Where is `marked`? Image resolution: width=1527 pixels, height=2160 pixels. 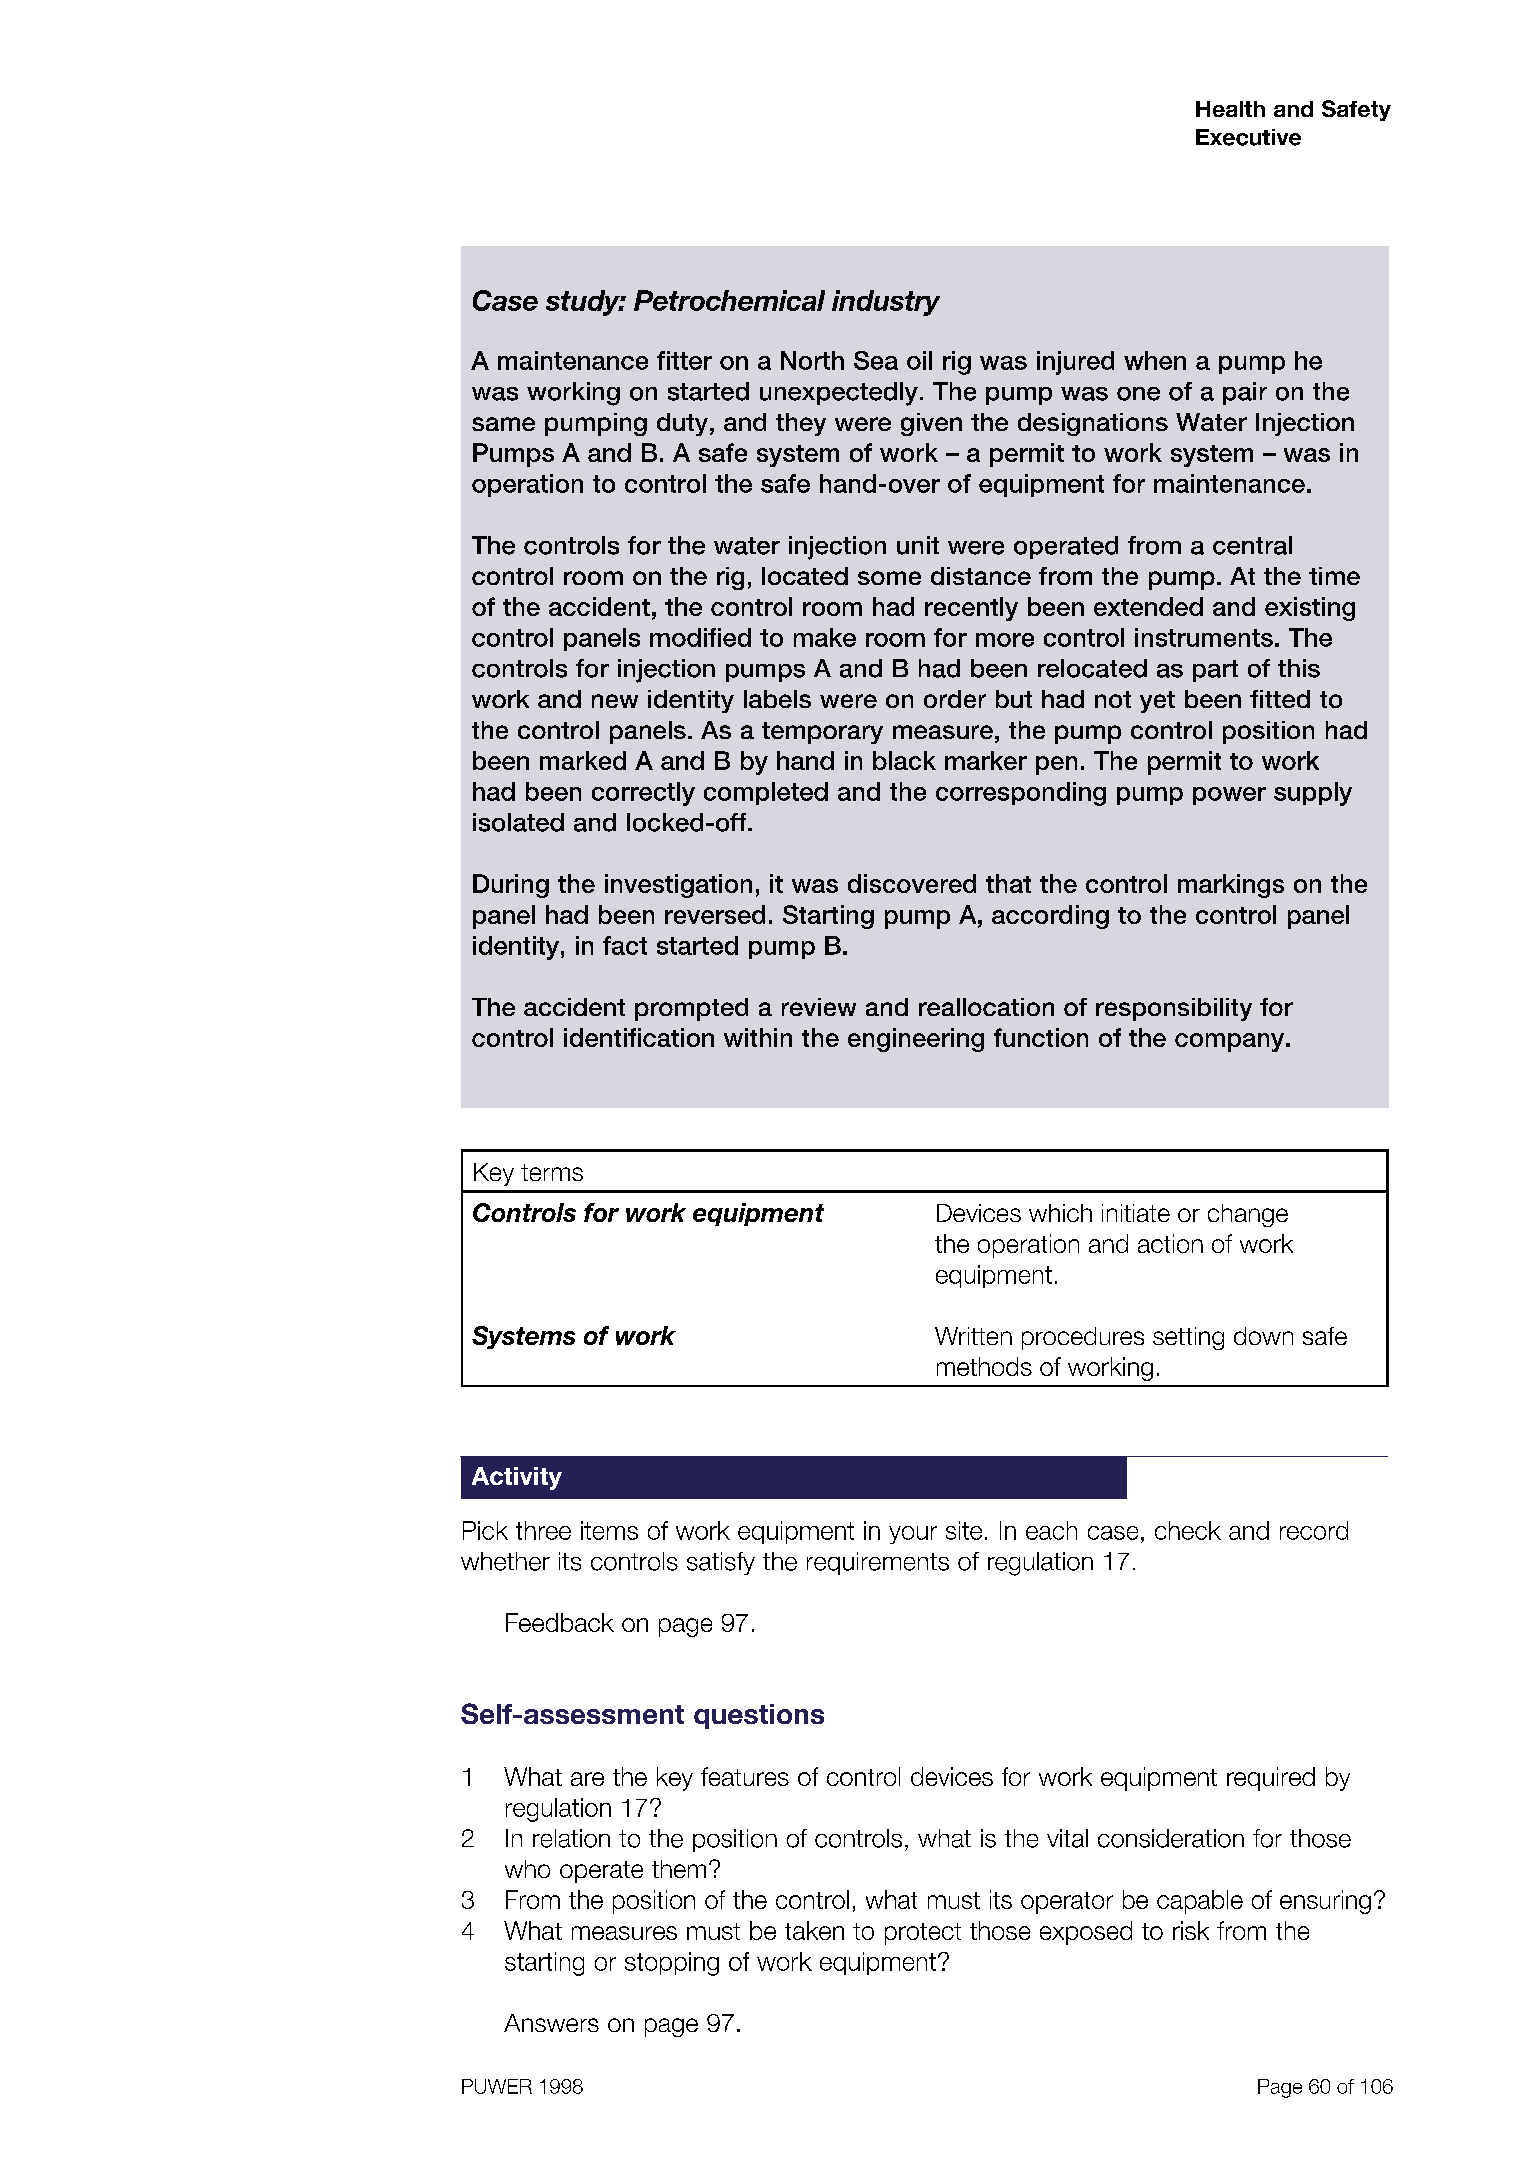 marked is located at coordinates (583, 760).
